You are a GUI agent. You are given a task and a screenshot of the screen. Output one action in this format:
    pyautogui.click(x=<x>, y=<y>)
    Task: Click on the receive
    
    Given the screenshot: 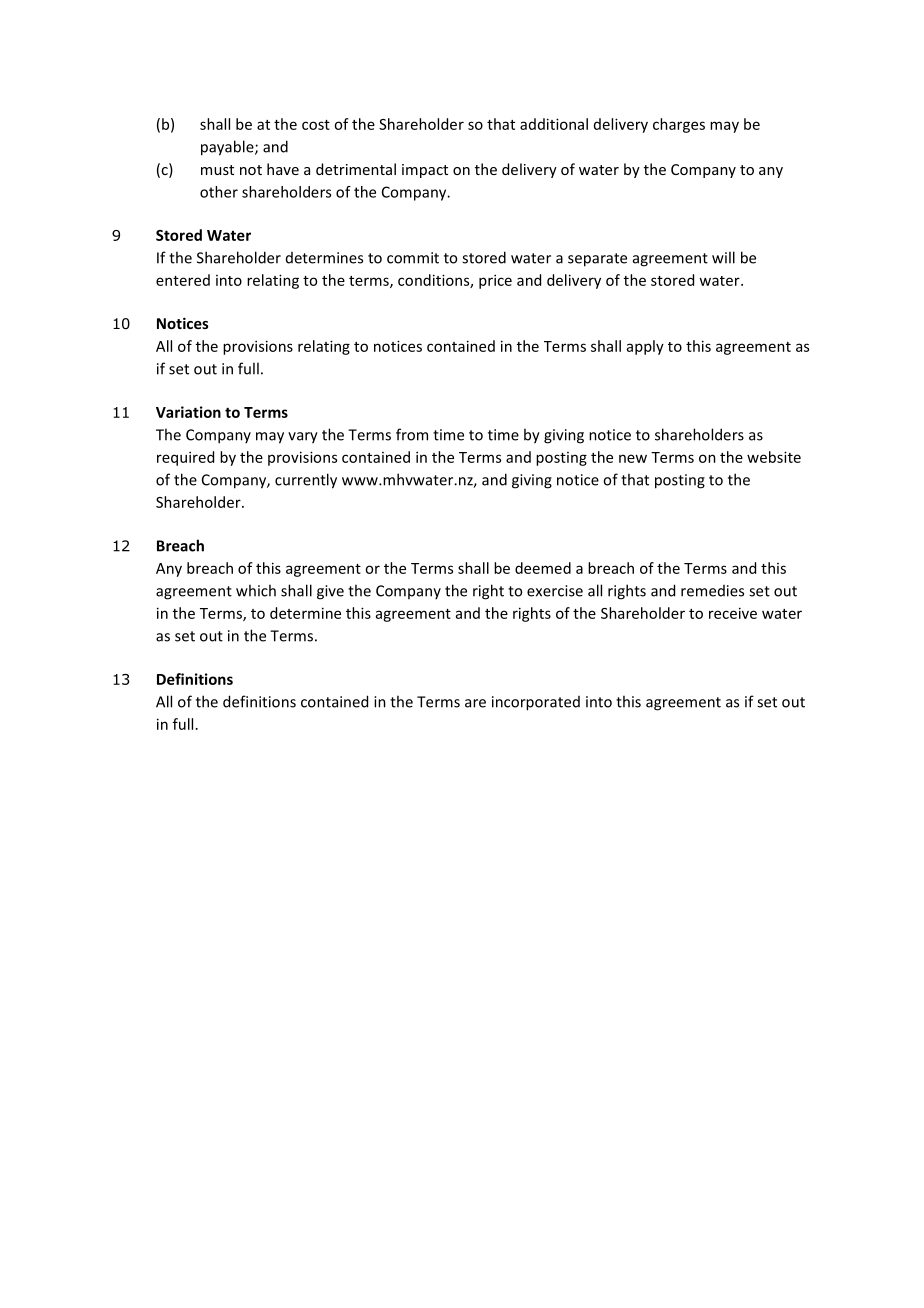 What is the action you would take?
    pyautogui.click(x=733, y=613)
